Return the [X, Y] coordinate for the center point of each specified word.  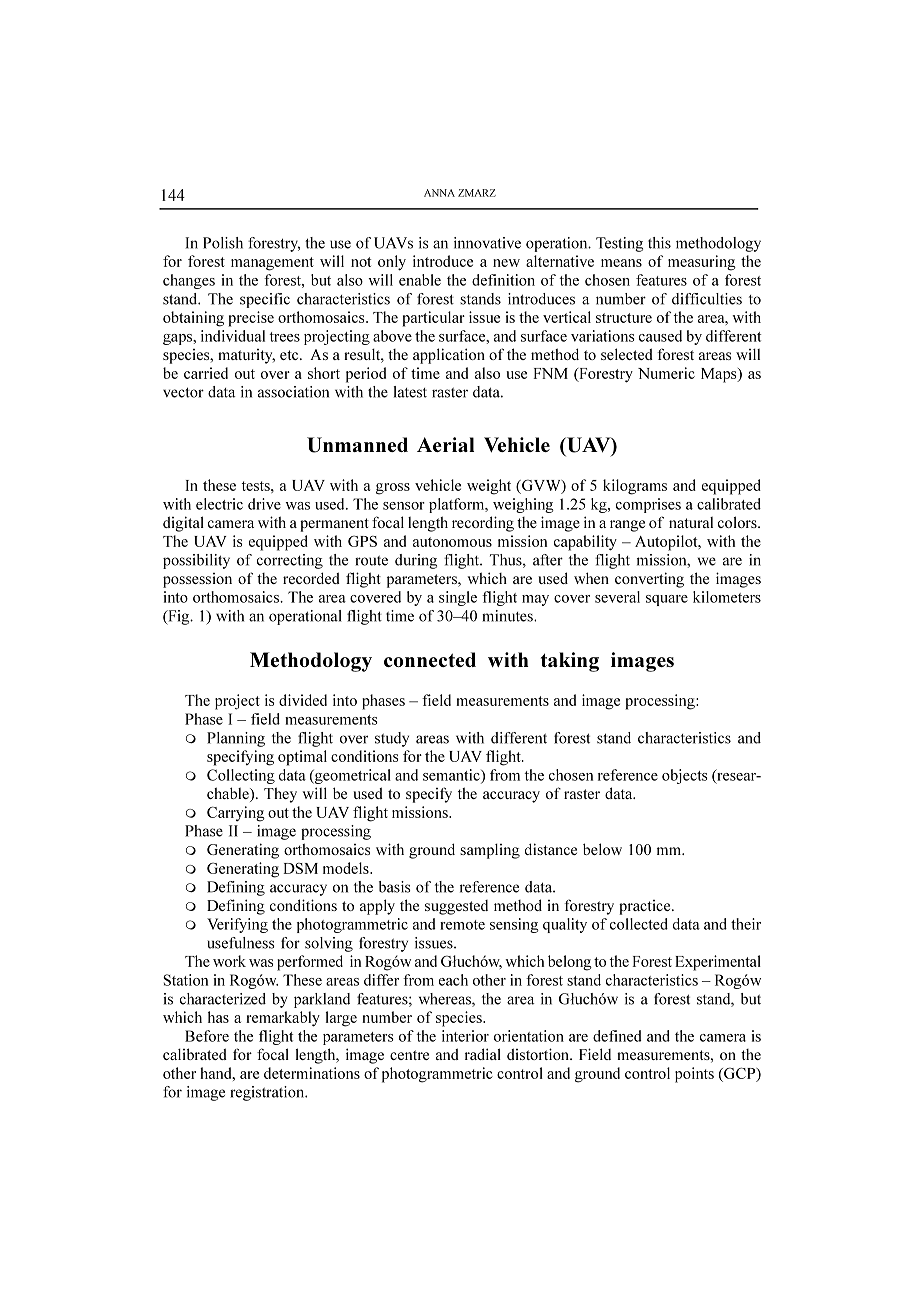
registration [268, 1093]
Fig [179, 617]
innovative [487, 243]
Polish [223, 243]
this [659, 243]
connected [430, 659]
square [667, 600]
